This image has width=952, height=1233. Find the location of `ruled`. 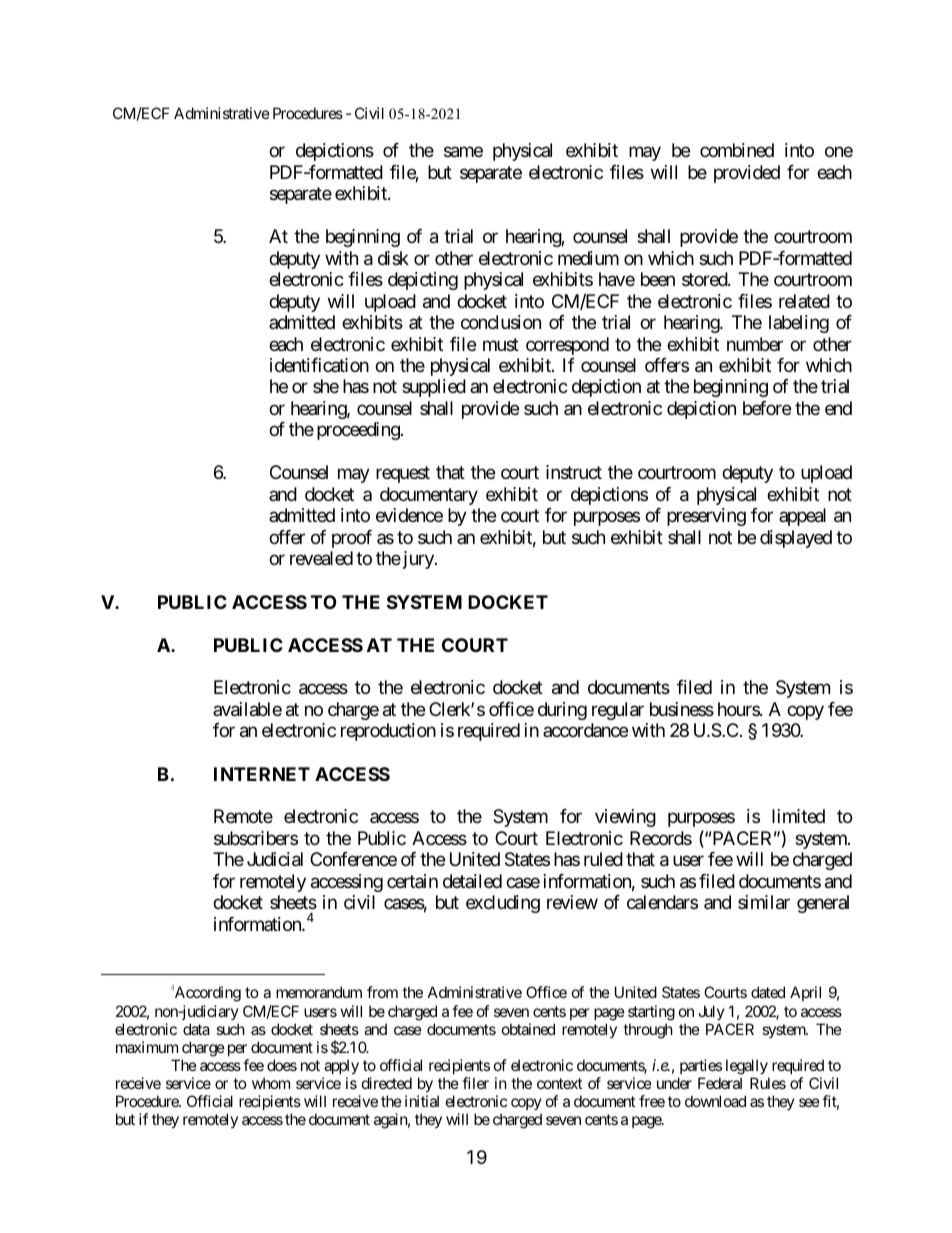

ruled is located at coordinates (603, 859).
